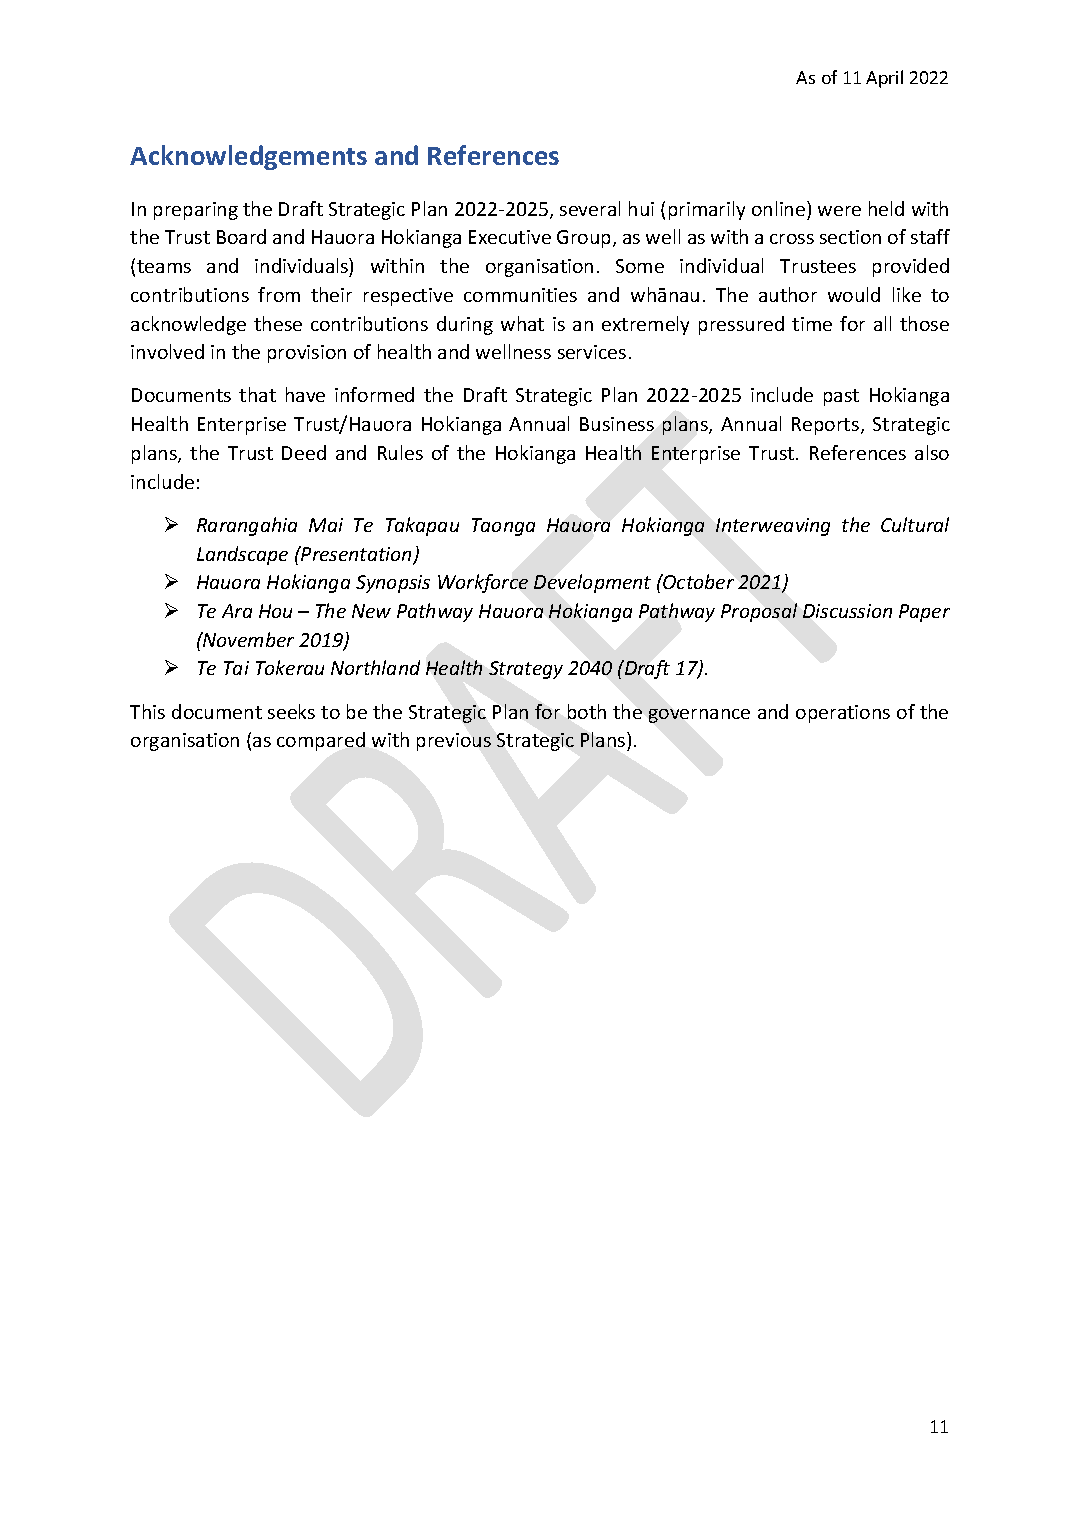 Image resolution: width=1081 pixels, height=1529 pixels. Describe the element at coordinates (587, 711) in the document. I see `both` at that location.
